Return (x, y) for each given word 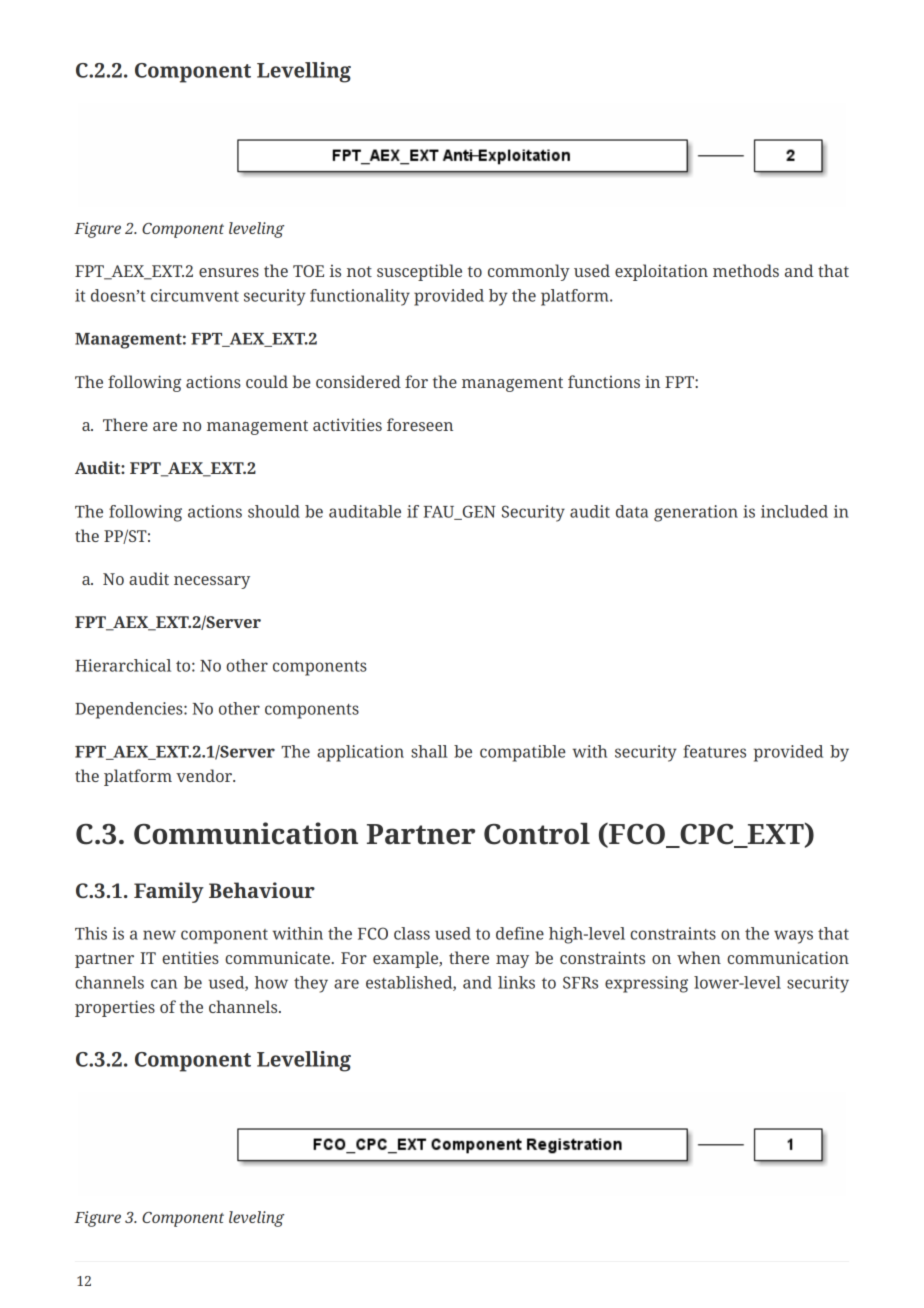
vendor (205, 775)
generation (696, 513)
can (164, 984)
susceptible (419, 272)
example (407, 959)
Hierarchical (123, 665)
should (274, 511)
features (714, 751)
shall (429, 751)
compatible (523, 753)
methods (746, 270)
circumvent (195, 295)
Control (537, 834)
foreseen (420, 424)
